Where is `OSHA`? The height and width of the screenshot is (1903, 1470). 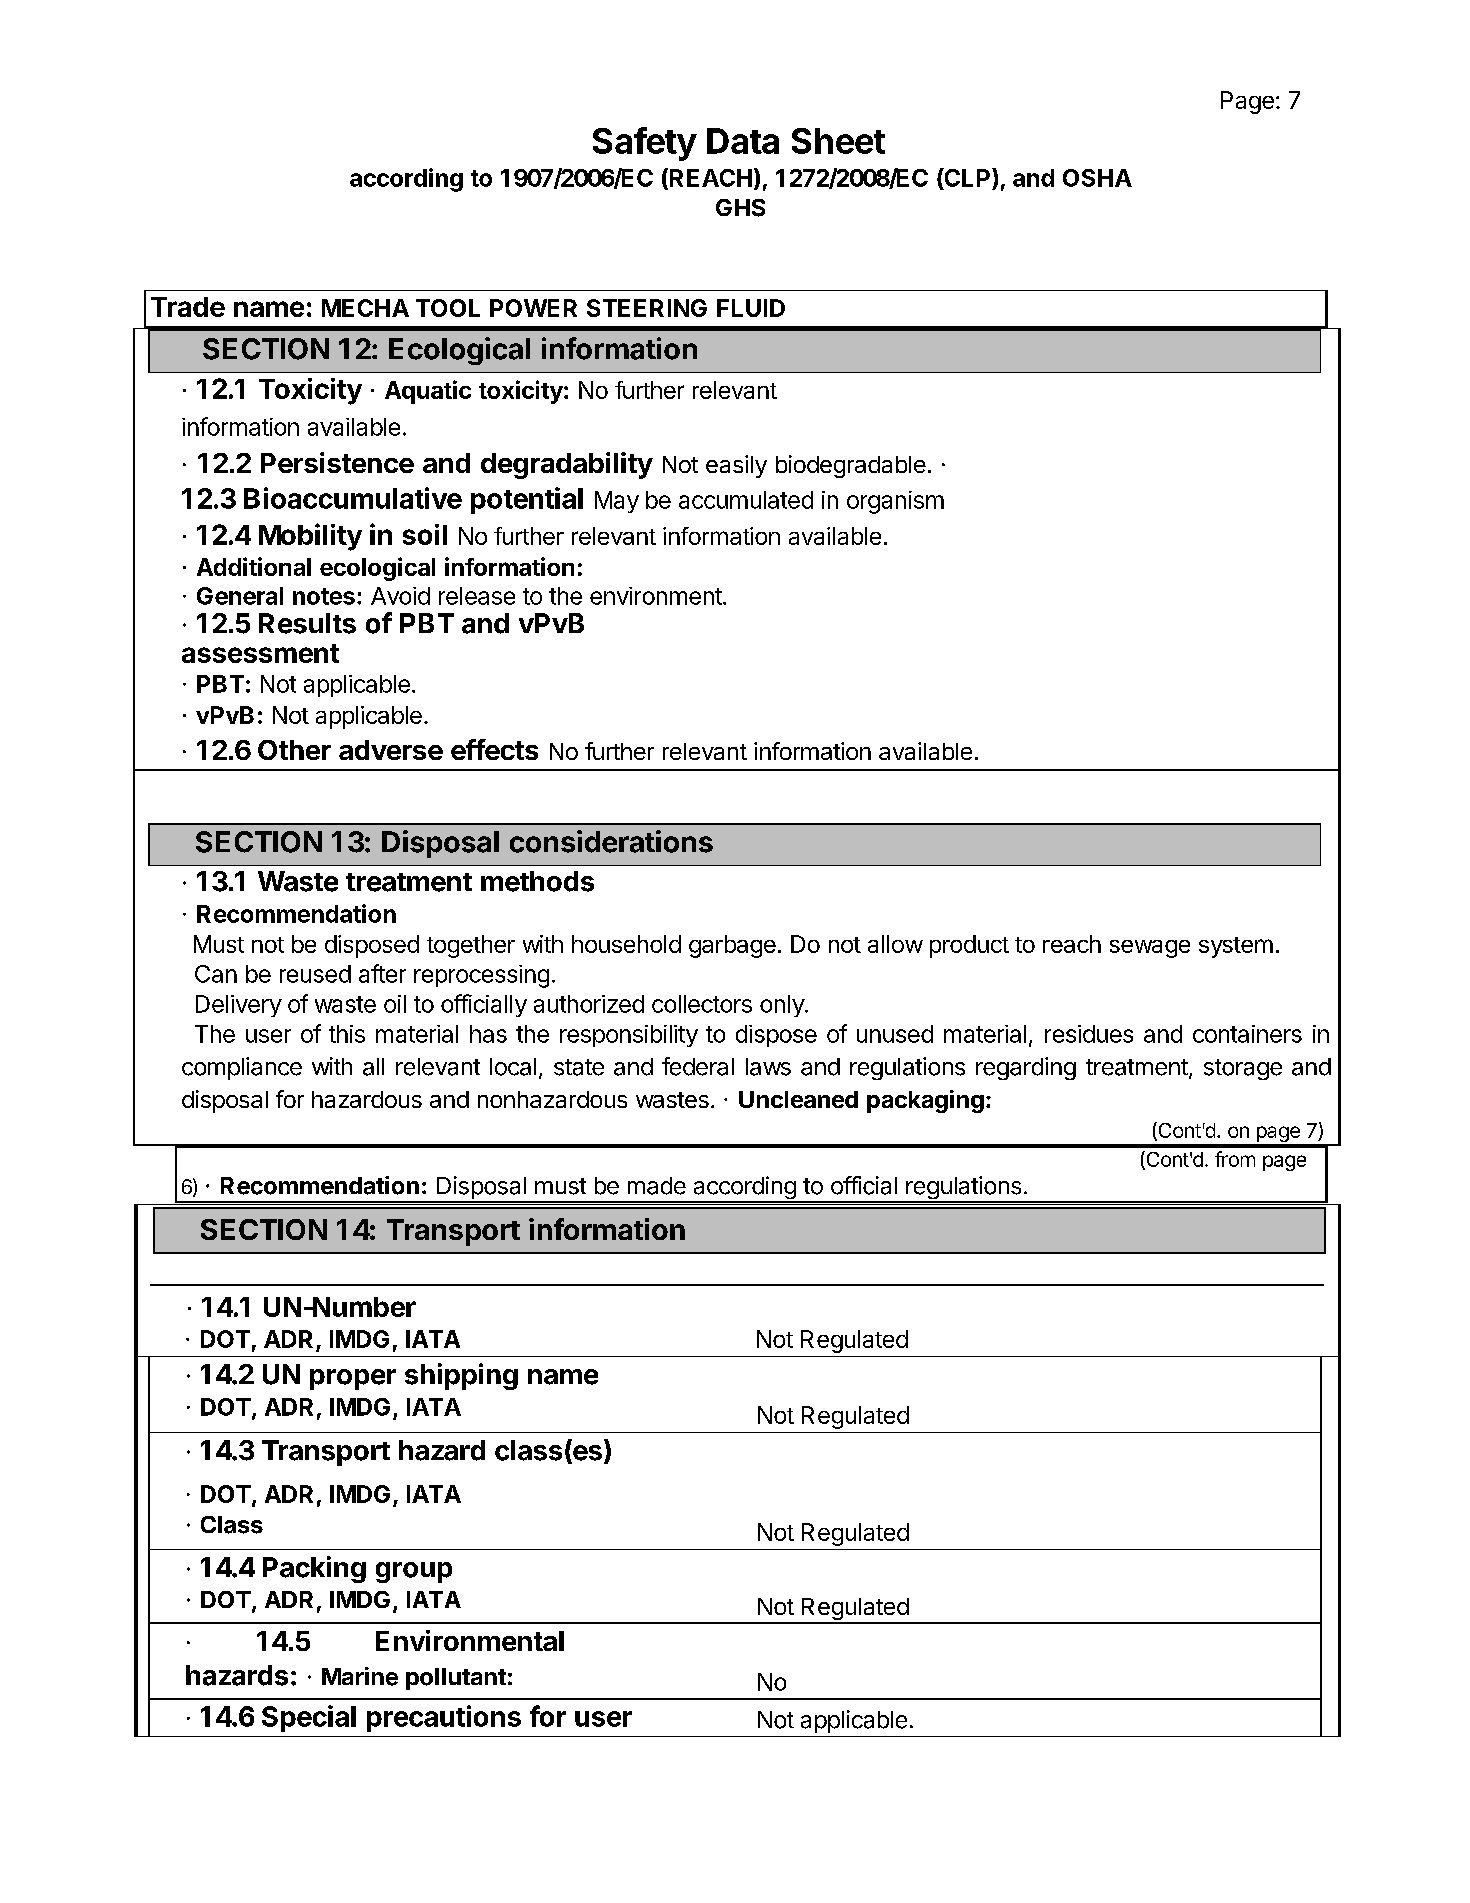 OSHA is located at coordinates (1097, 178).
